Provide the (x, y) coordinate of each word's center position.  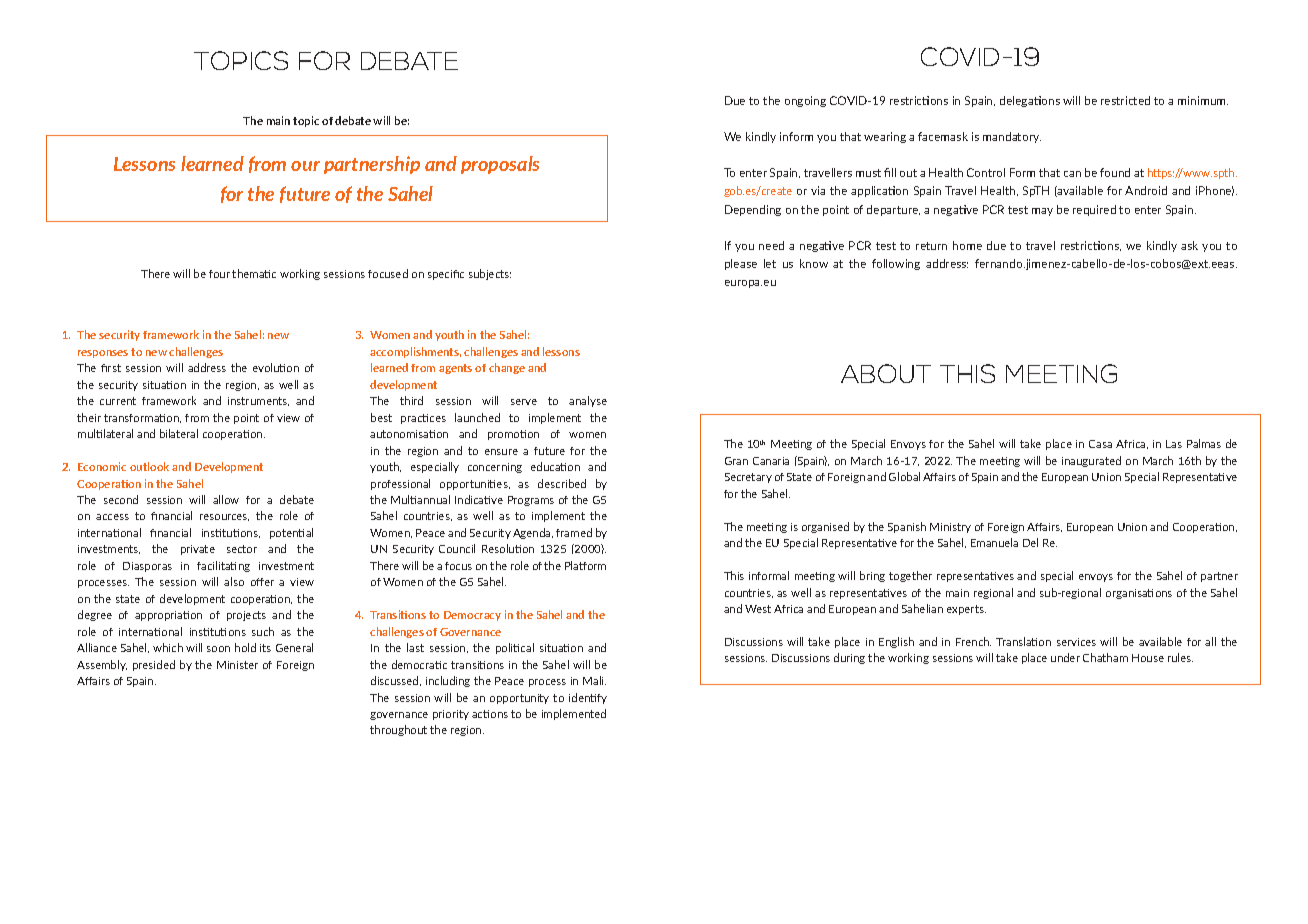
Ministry (950, 528)
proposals (500, 165)
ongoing (805, 101)
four (221, 274)
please (741, 264)
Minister (237, 665)
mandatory (1012, 137)
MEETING (1061, 373)
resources (224, 517)
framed (574, 532)
